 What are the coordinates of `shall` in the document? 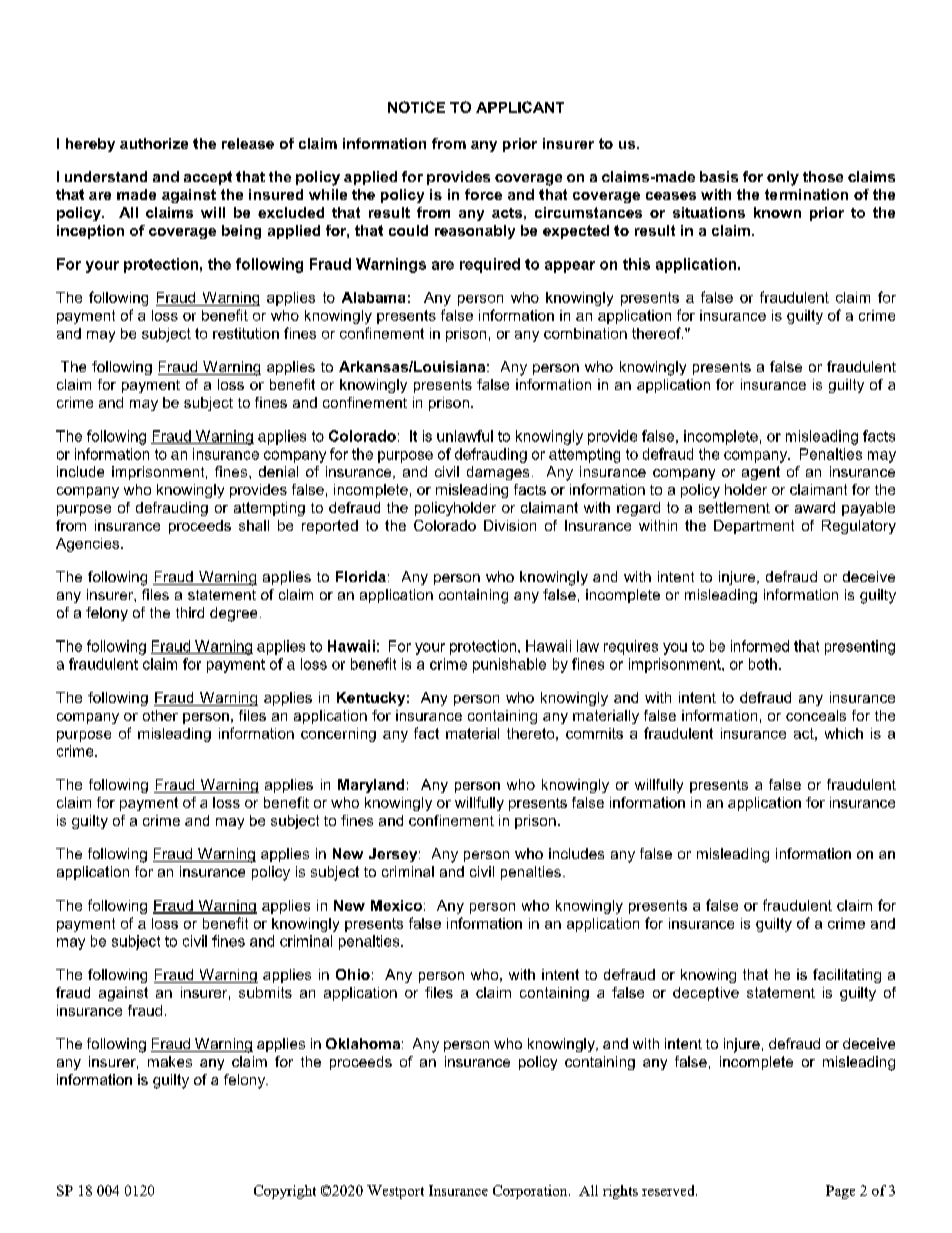 It's located at (254, 525).
